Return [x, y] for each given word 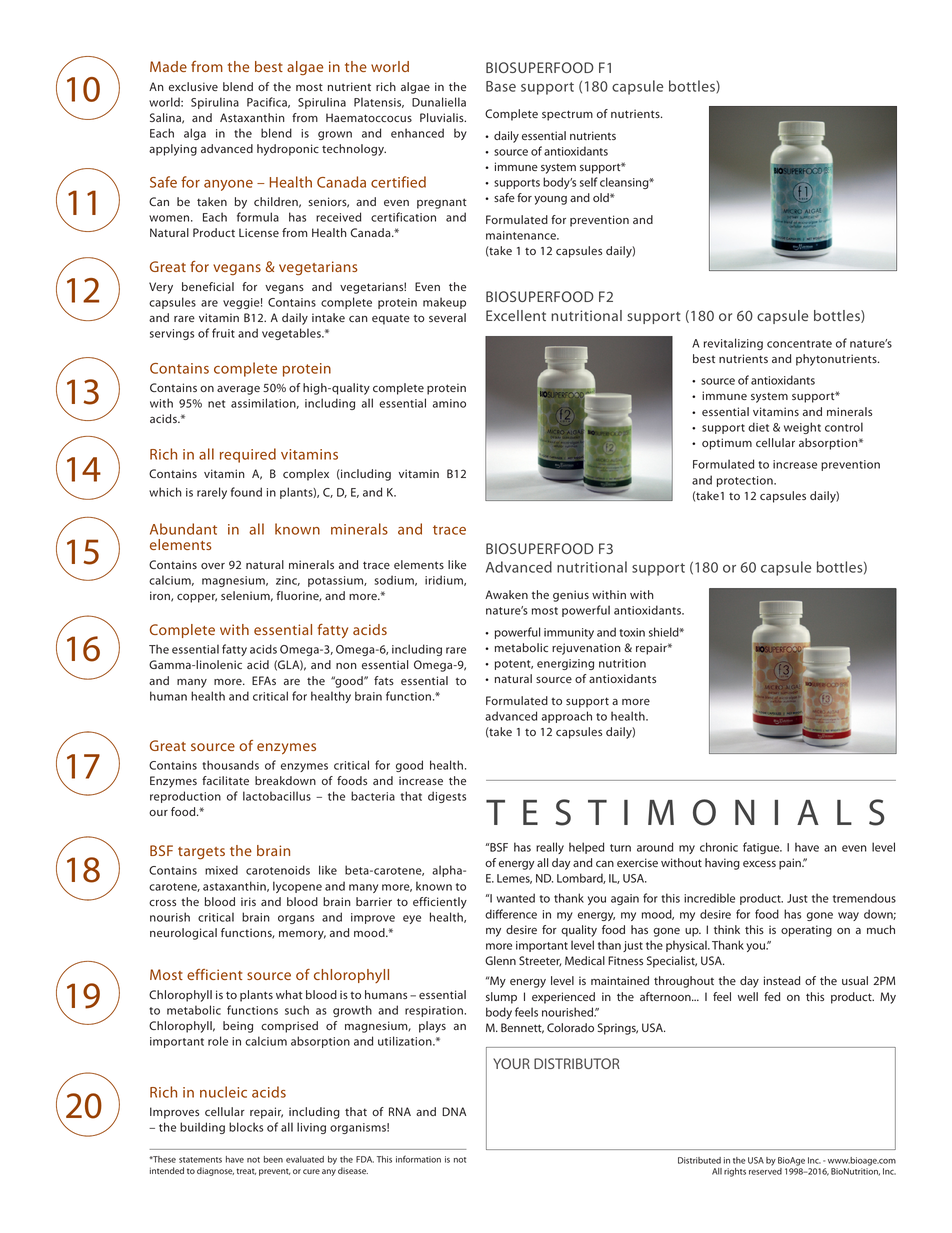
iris [248, 901]
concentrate [799, 344]
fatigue [762, 848]
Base [501, 86]
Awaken [506, 594]
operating [806, 931]
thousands [230, 765]
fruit [223, 333]
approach [567, 717]
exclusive [193, 86]
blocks [246, 1127]
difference [511, 914]
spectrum [567, 115]
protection [746, 481]
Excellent [516, 315]
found [246, 492]
